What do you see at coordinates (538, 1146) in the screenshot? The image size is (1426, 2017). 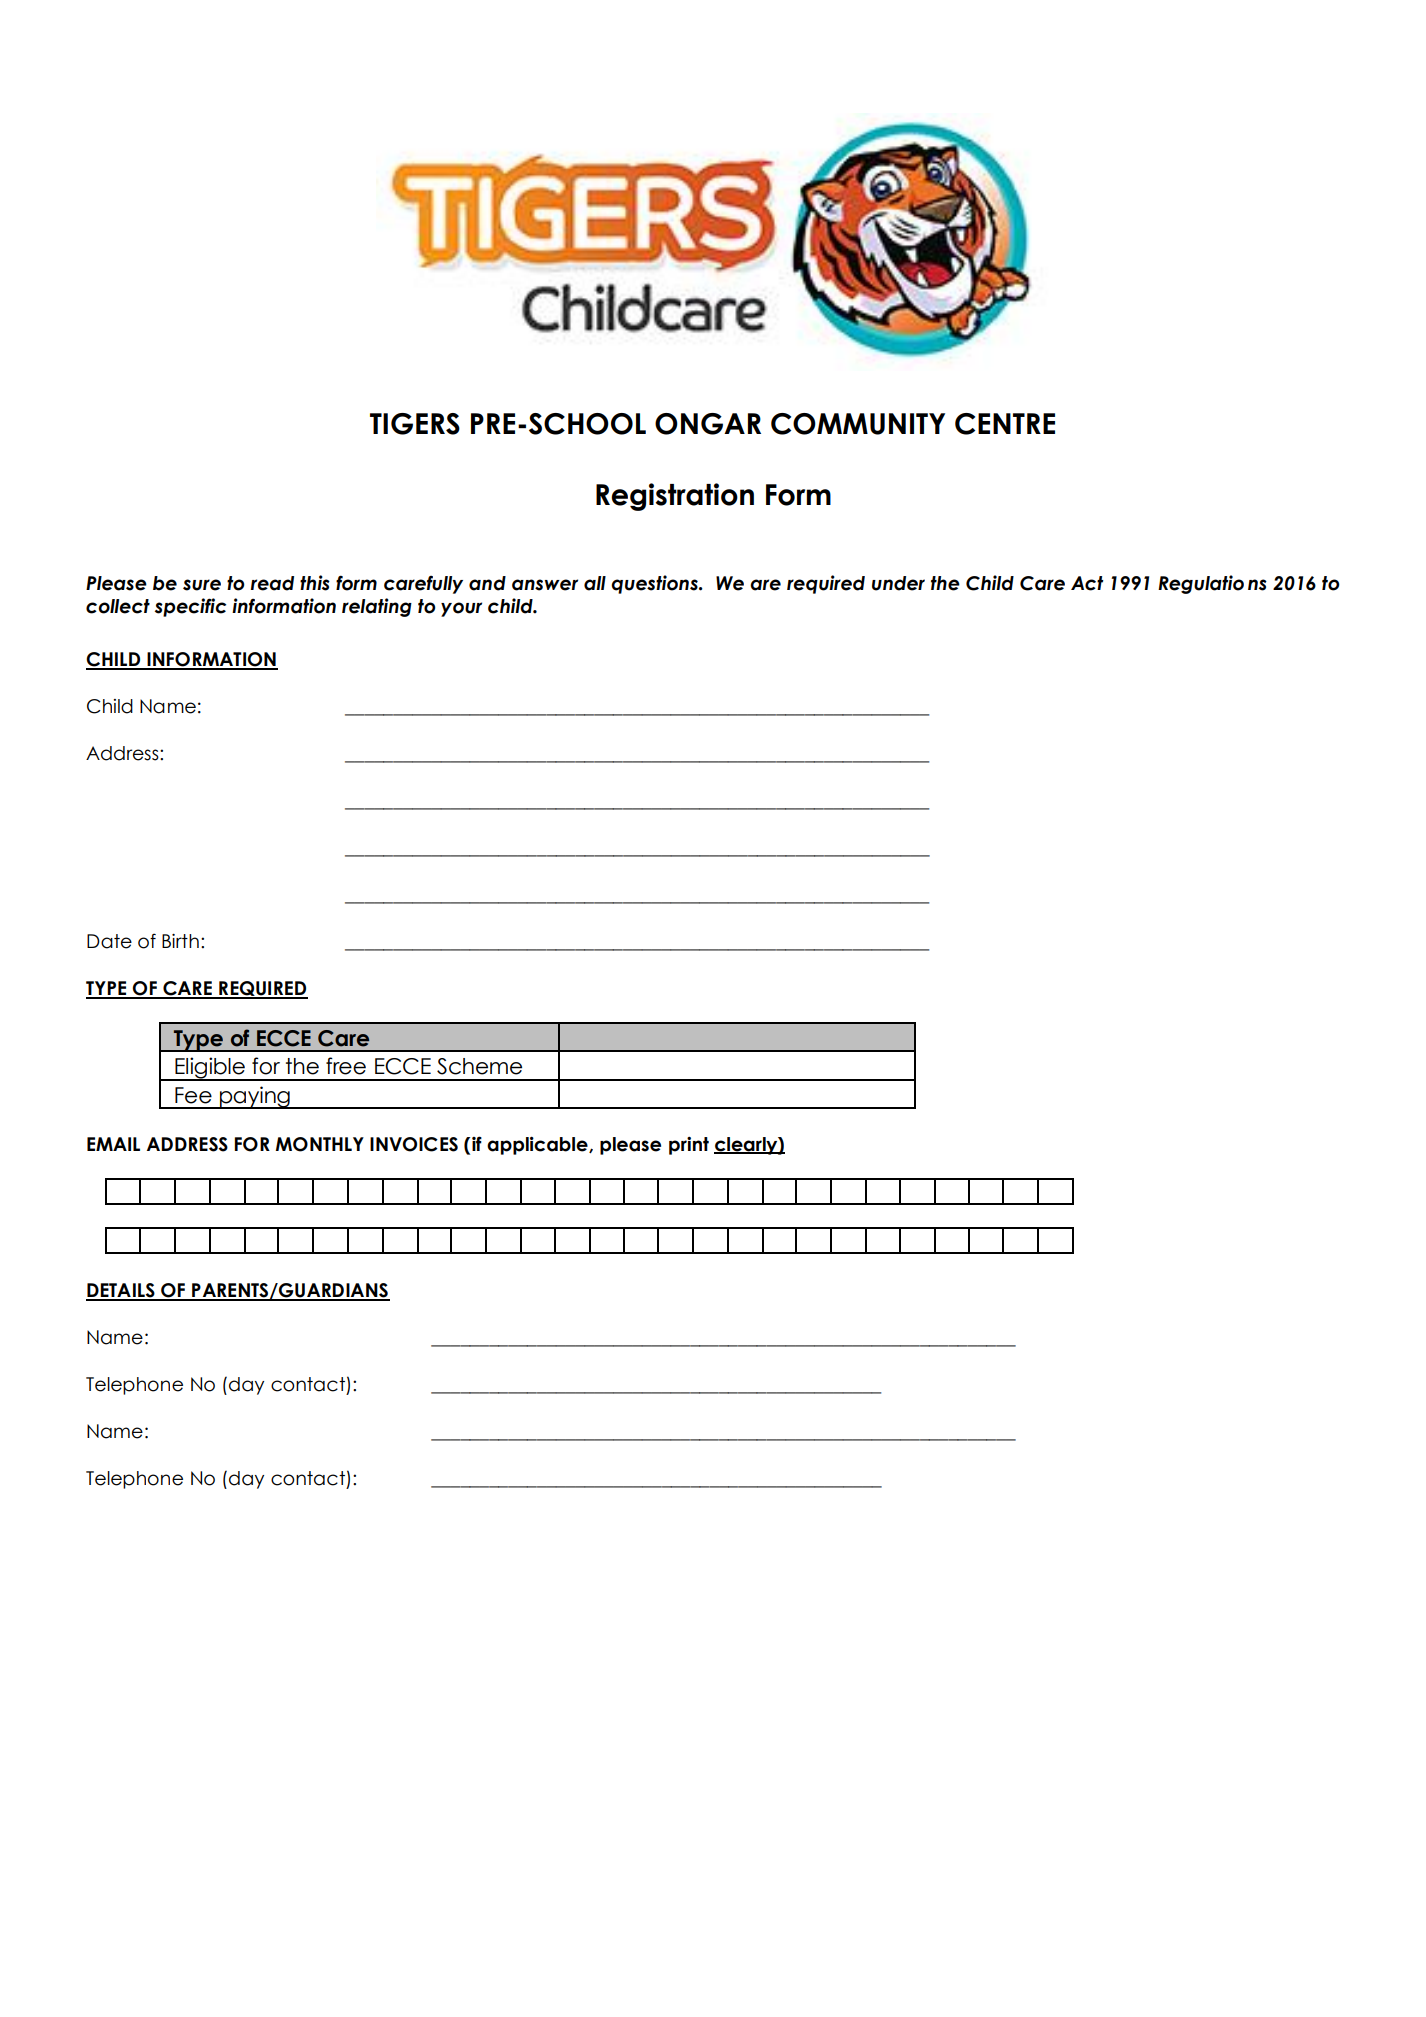 I see `applicable` at bounding box center [538, 1146].
